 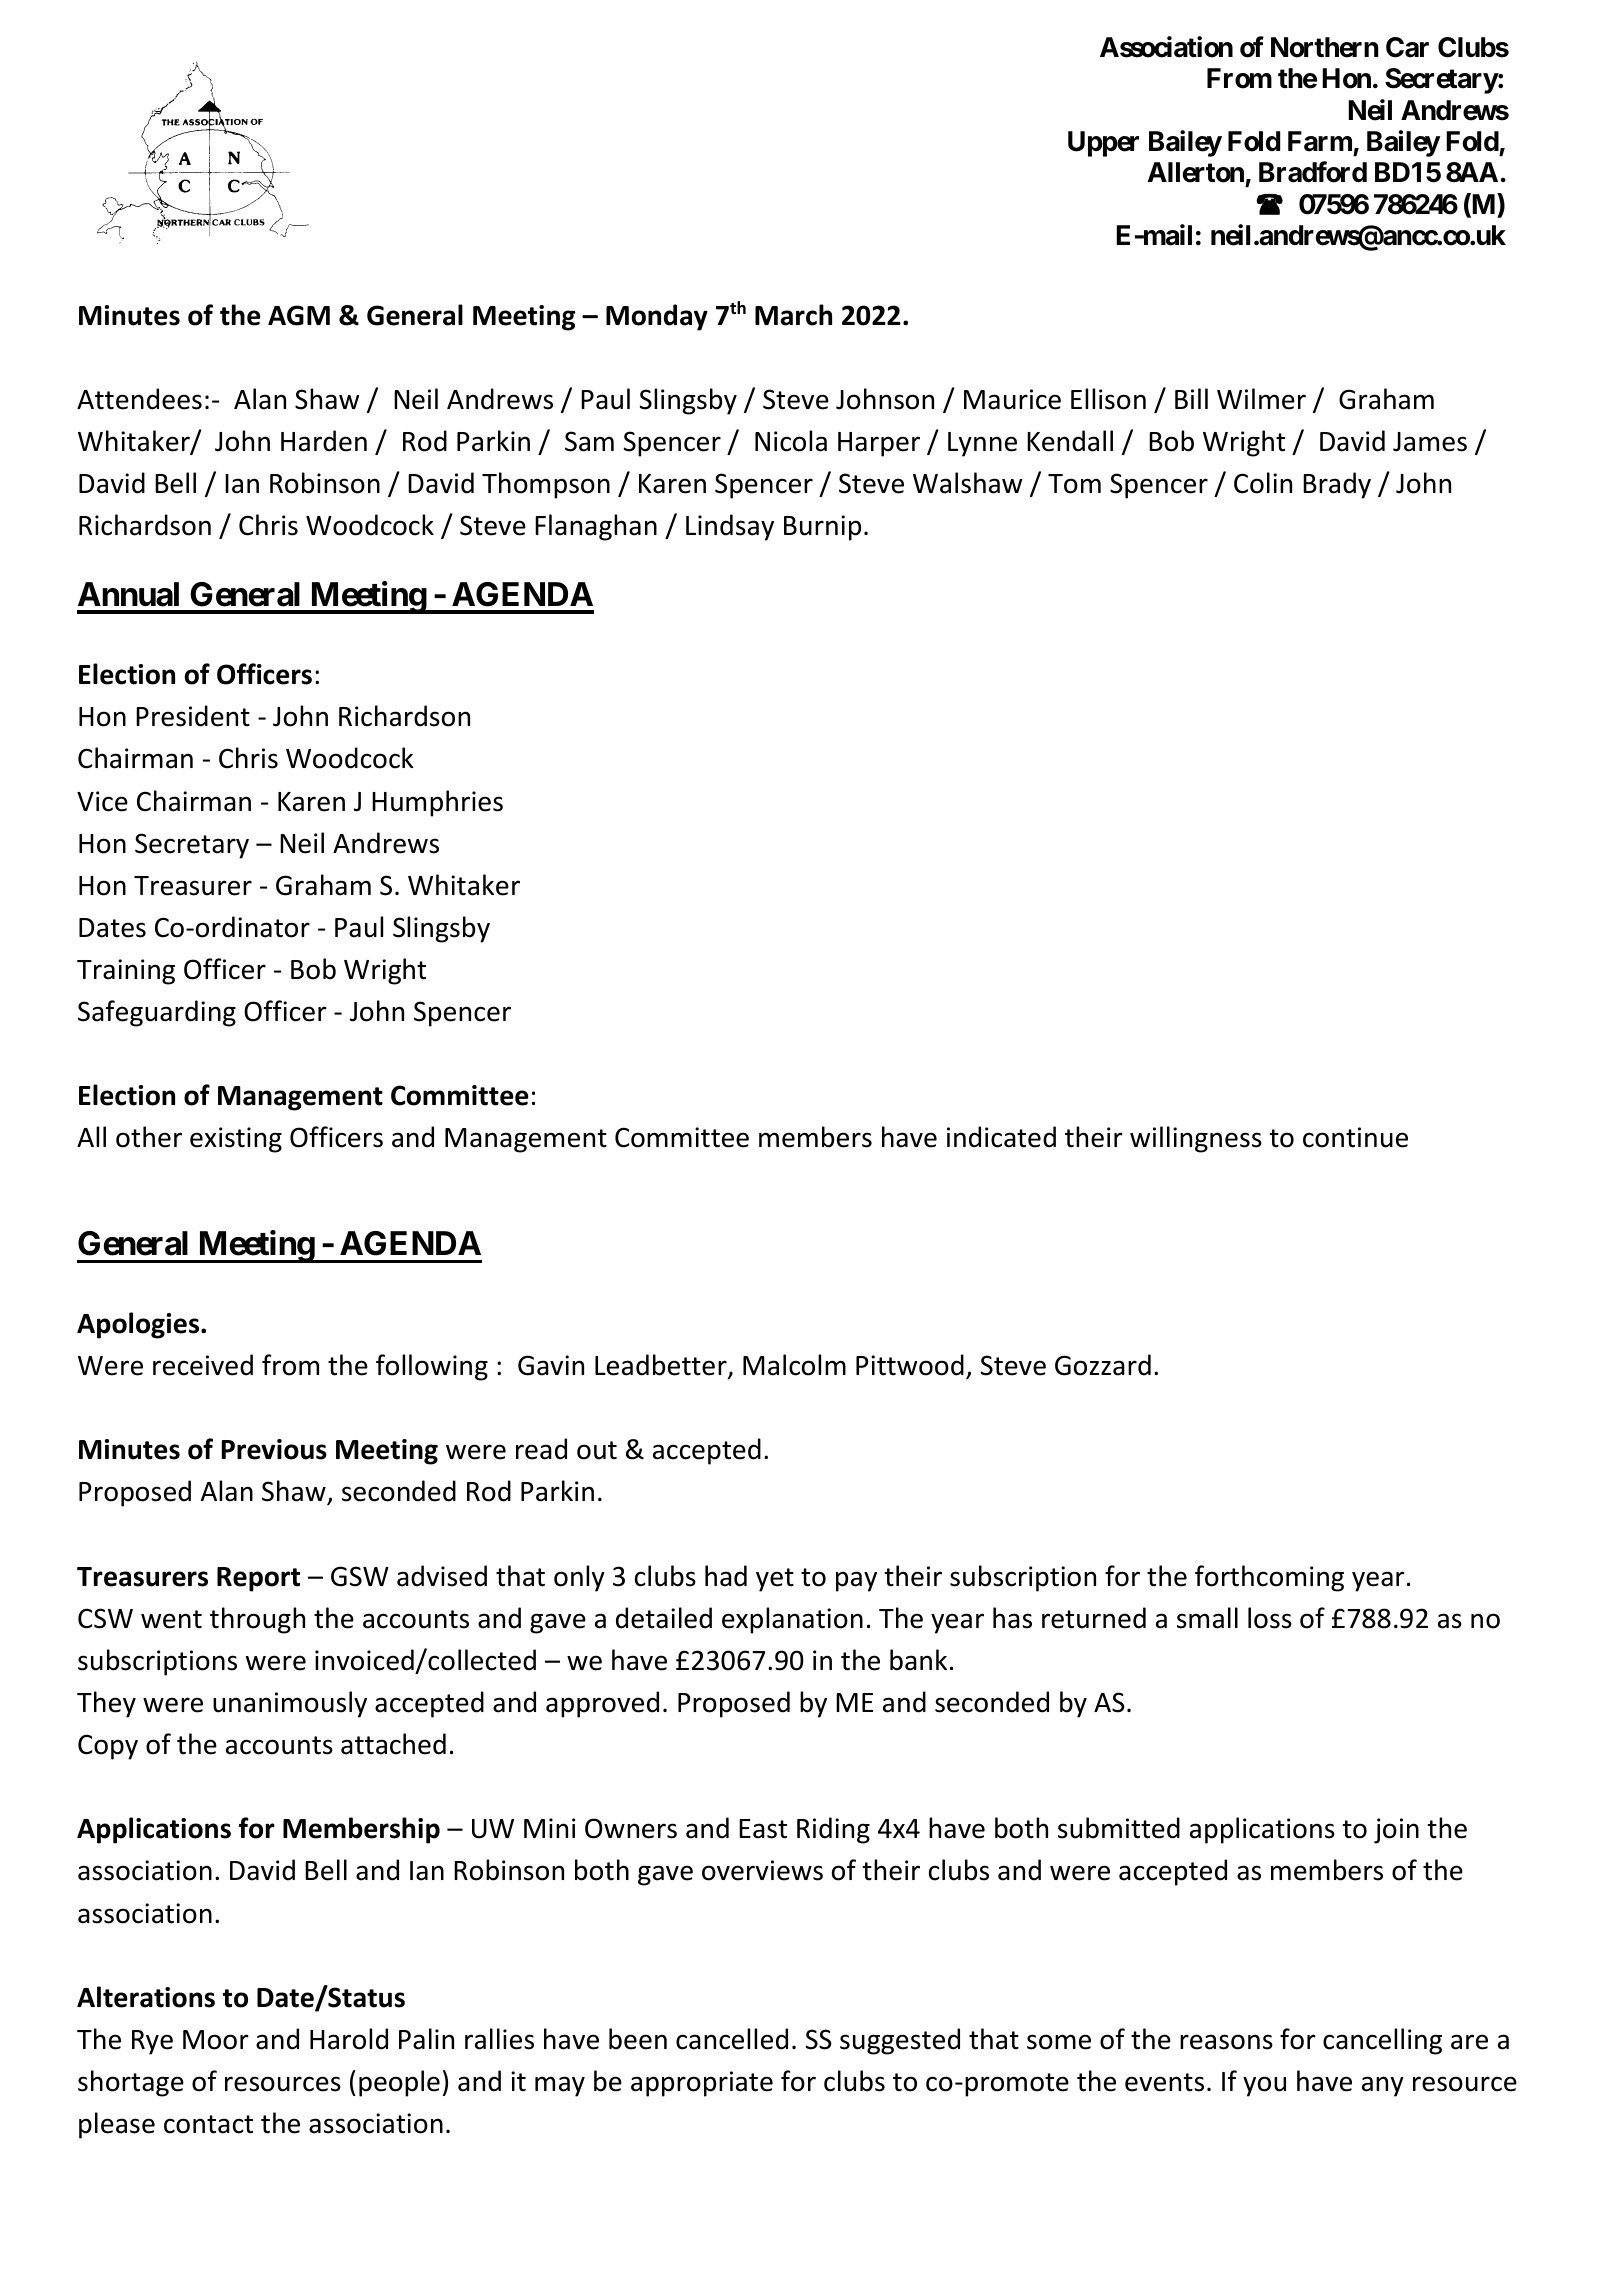 What do you see at coordinates (274, 1449) in the screenshot?
I see `Previous` at bounding box center [274, 1449].
